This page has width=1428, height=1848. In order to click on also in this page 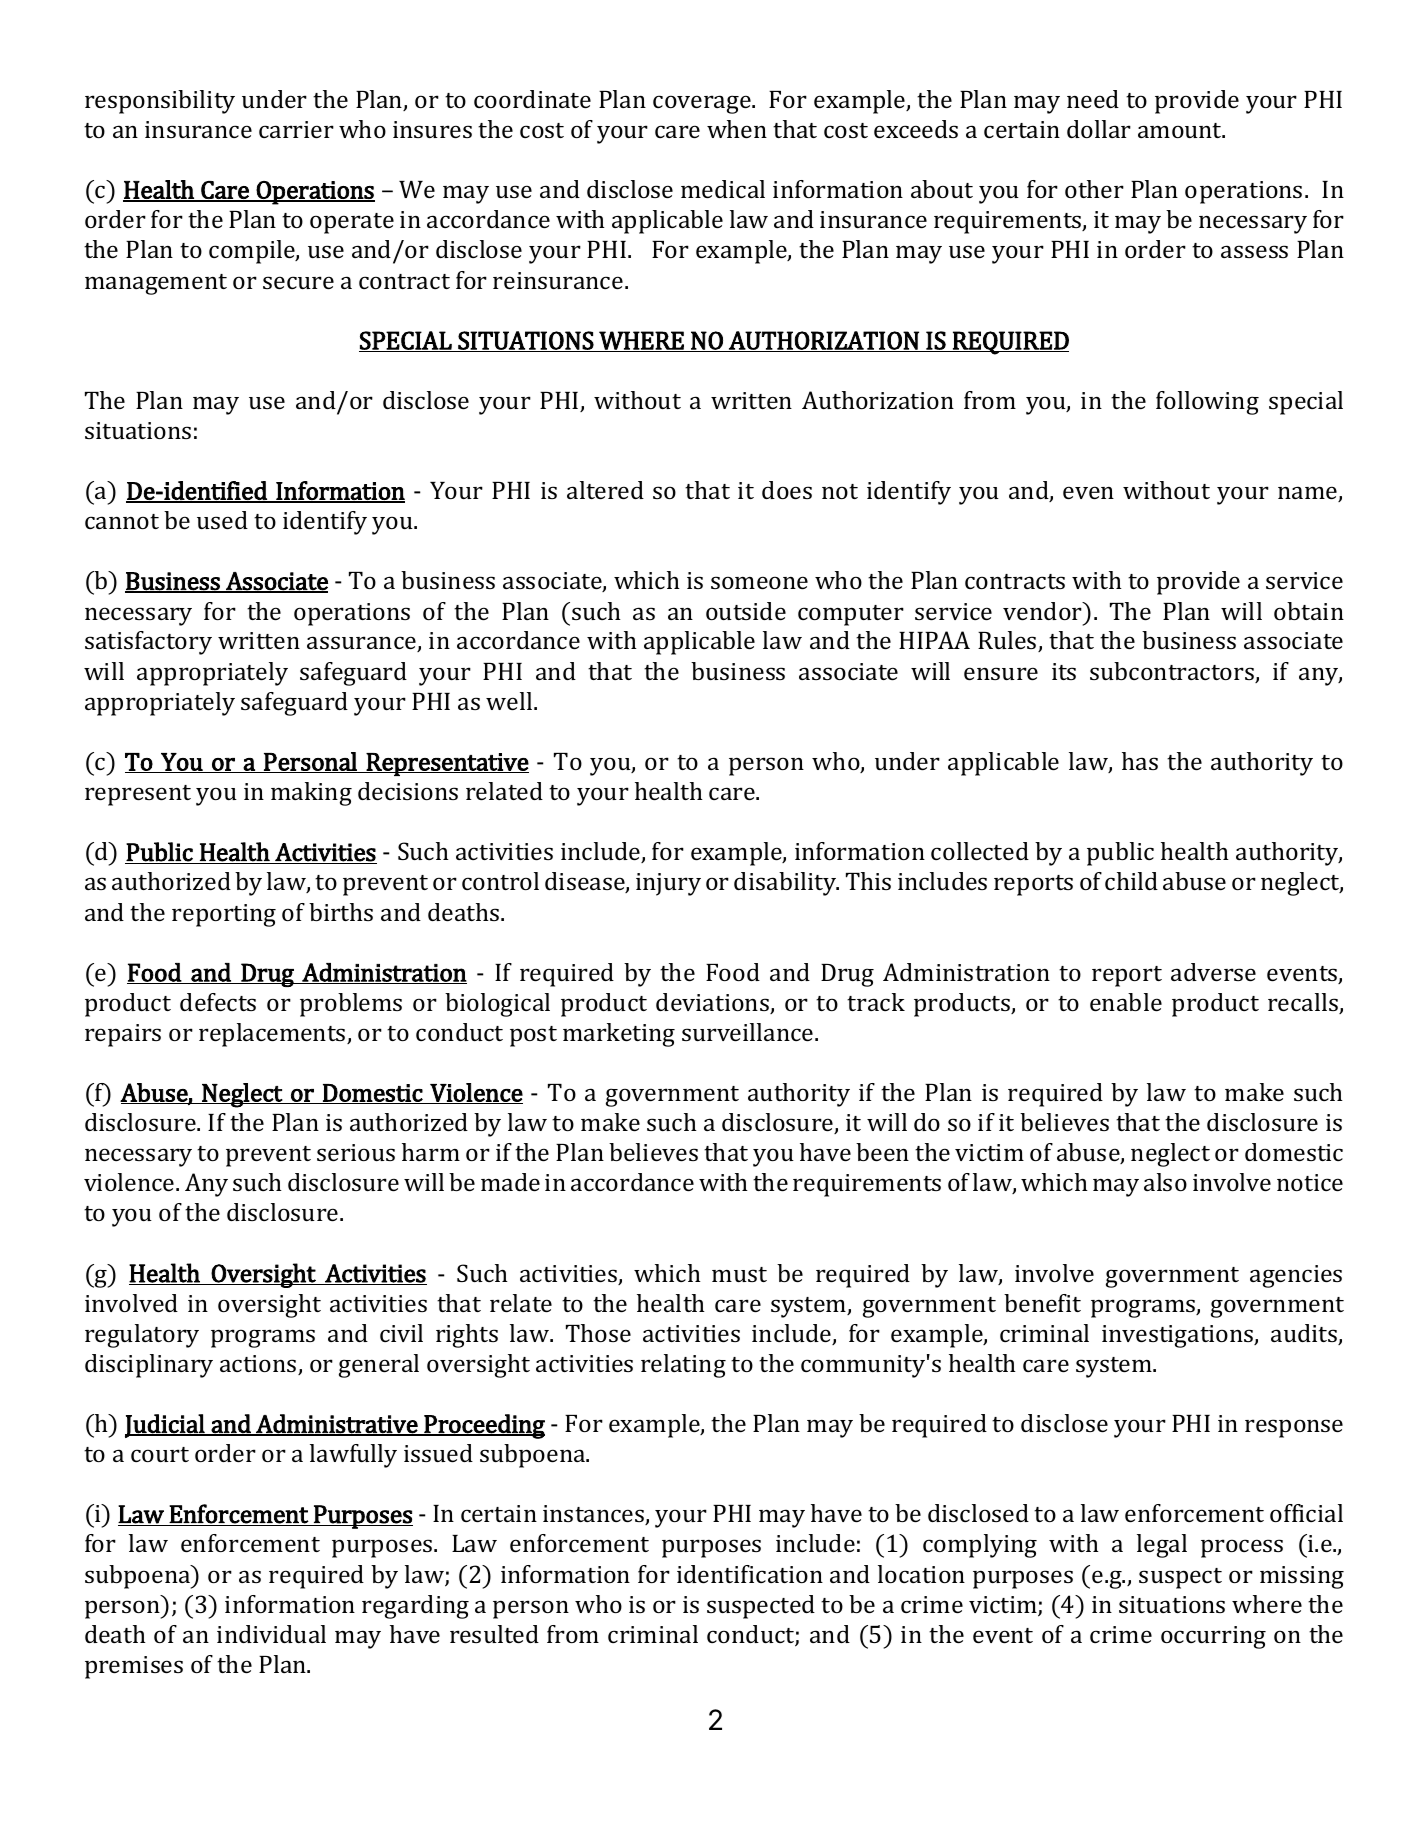, I will do `click(1165, 1182)`.
